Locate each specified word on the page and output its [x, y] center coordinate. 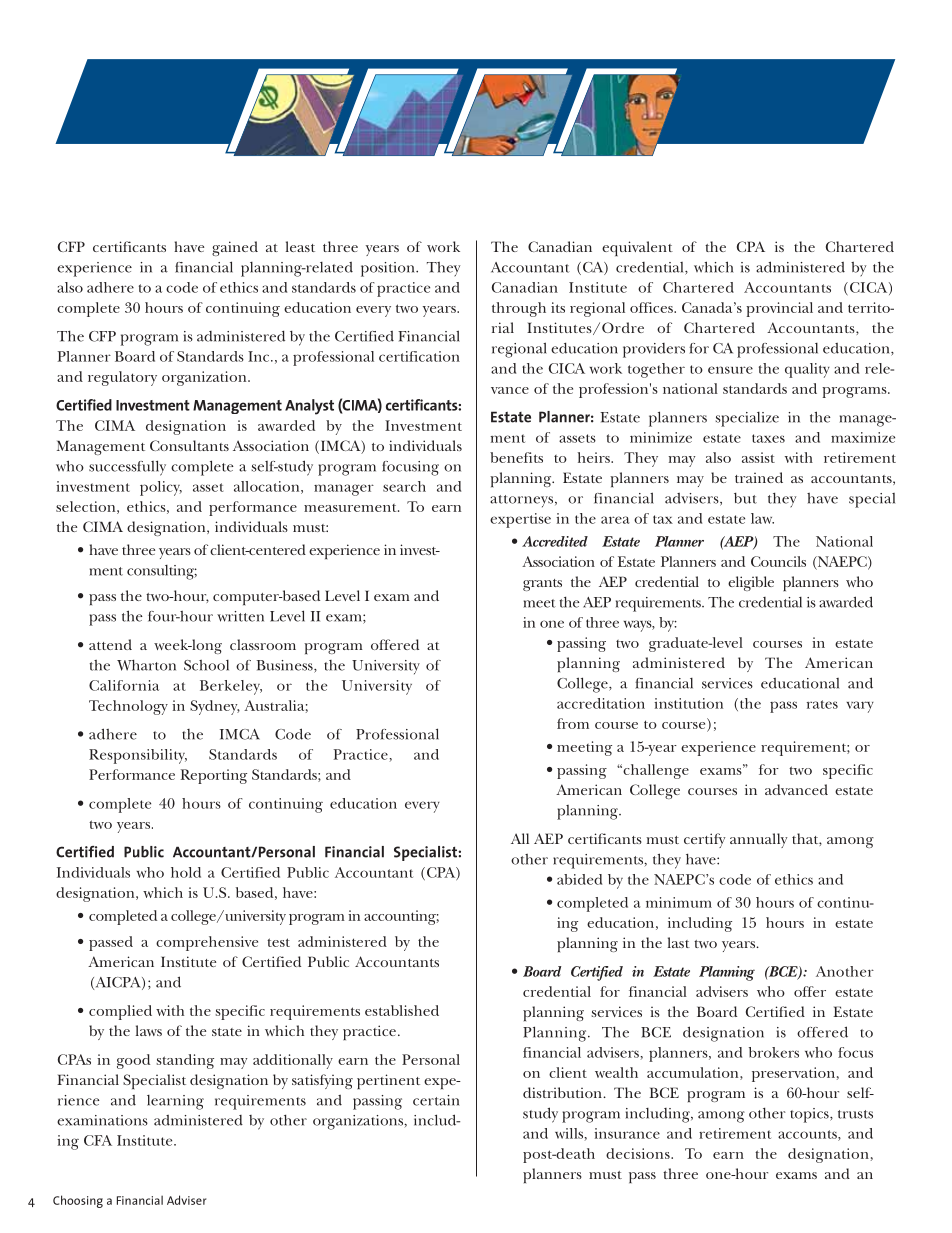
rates [822, 704]
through [519, 309]
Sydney [215, 707]
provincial [779, 309]
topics [810, 1115]
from [573, 723]
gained [235, 248]
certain [436, 1100]
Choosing [78, 1201]
